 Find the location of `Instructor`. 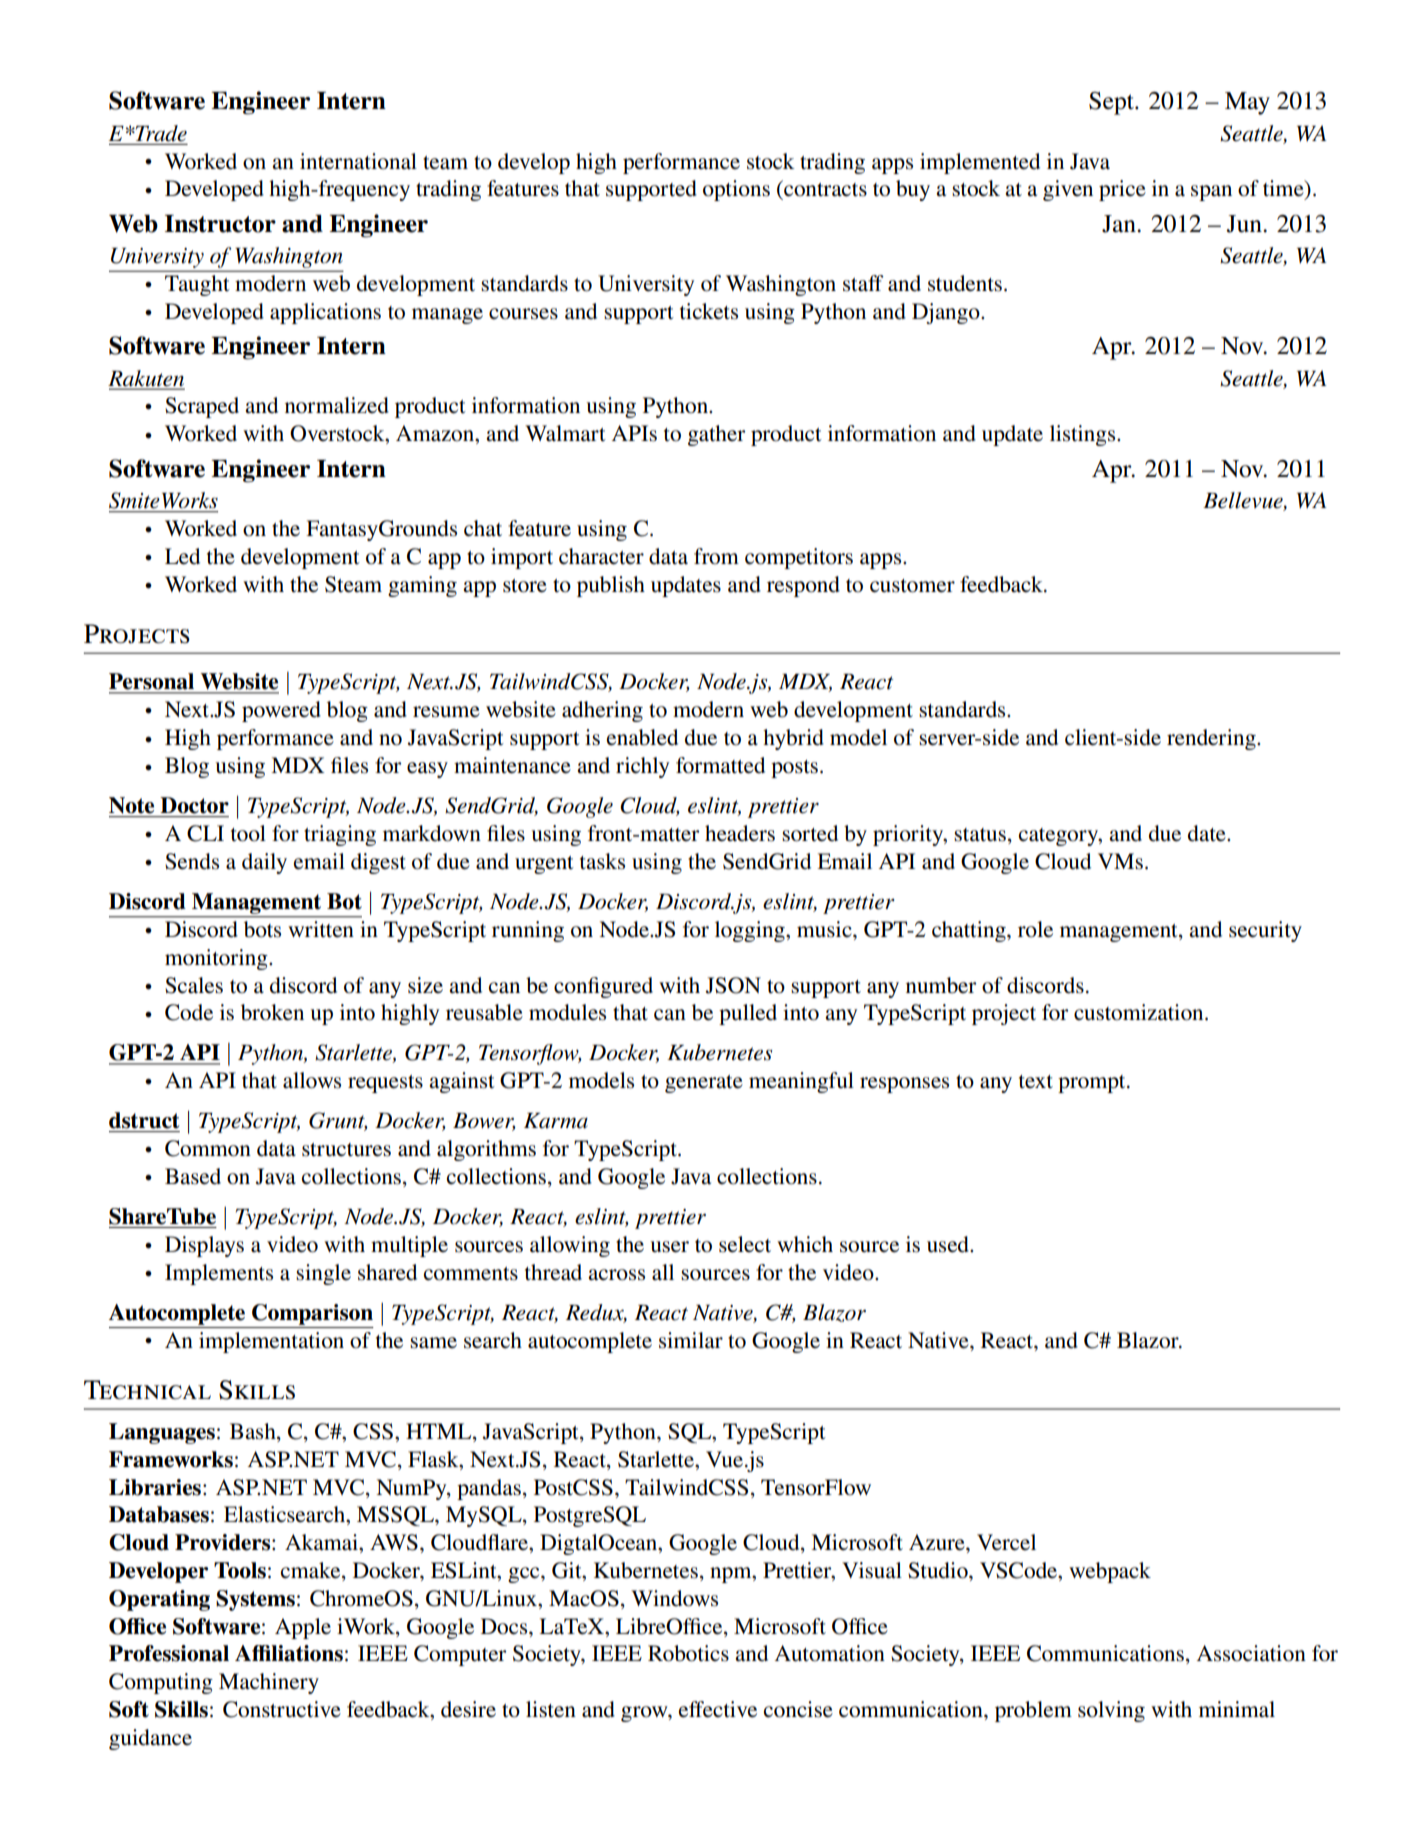

Instructor is located at coordinates (220, 224).
